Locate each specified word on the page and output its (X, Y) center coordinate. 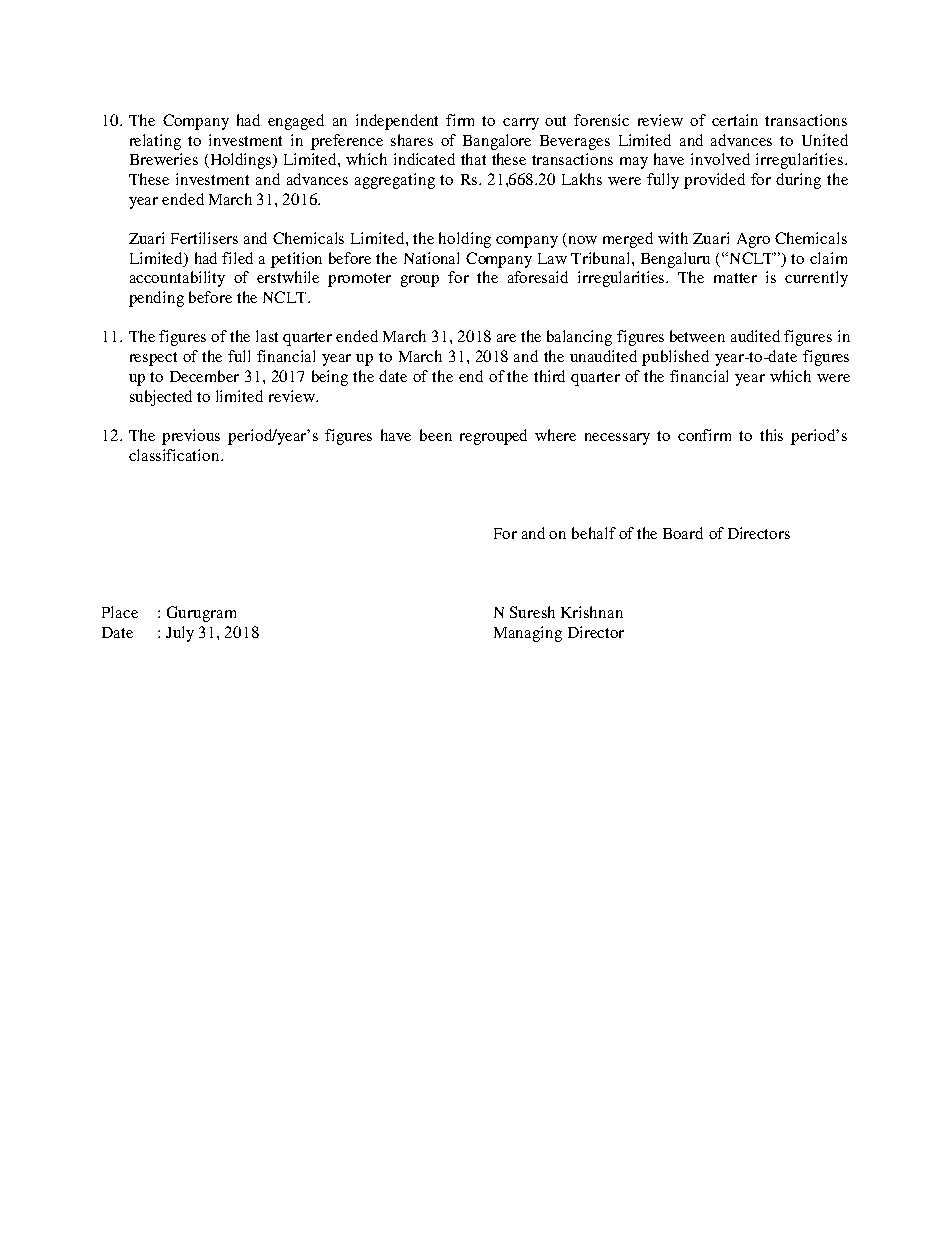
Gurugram (201, 614)
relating (155, 142)
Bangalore (497, 142)
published (675, 358)
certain (735, 120)
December (204, 376)
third (549, 376)
